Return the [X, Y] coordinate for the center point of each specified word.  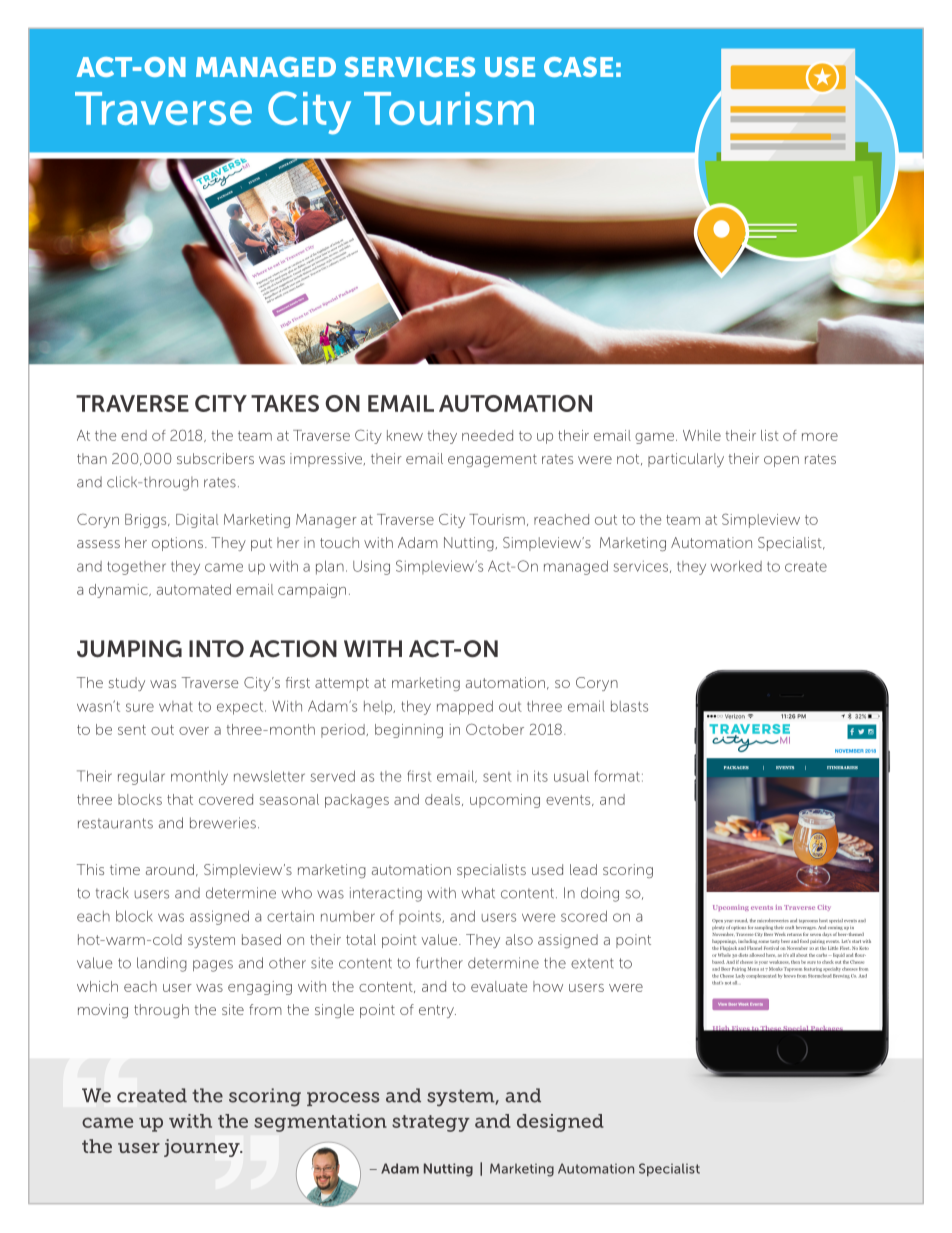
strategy [431, 1123]
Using [371, 567]
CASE [578, 67]
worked [736, 566]
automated [194, 589]
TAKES [285, 403]
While [702, 435]
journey [203, 1148]
